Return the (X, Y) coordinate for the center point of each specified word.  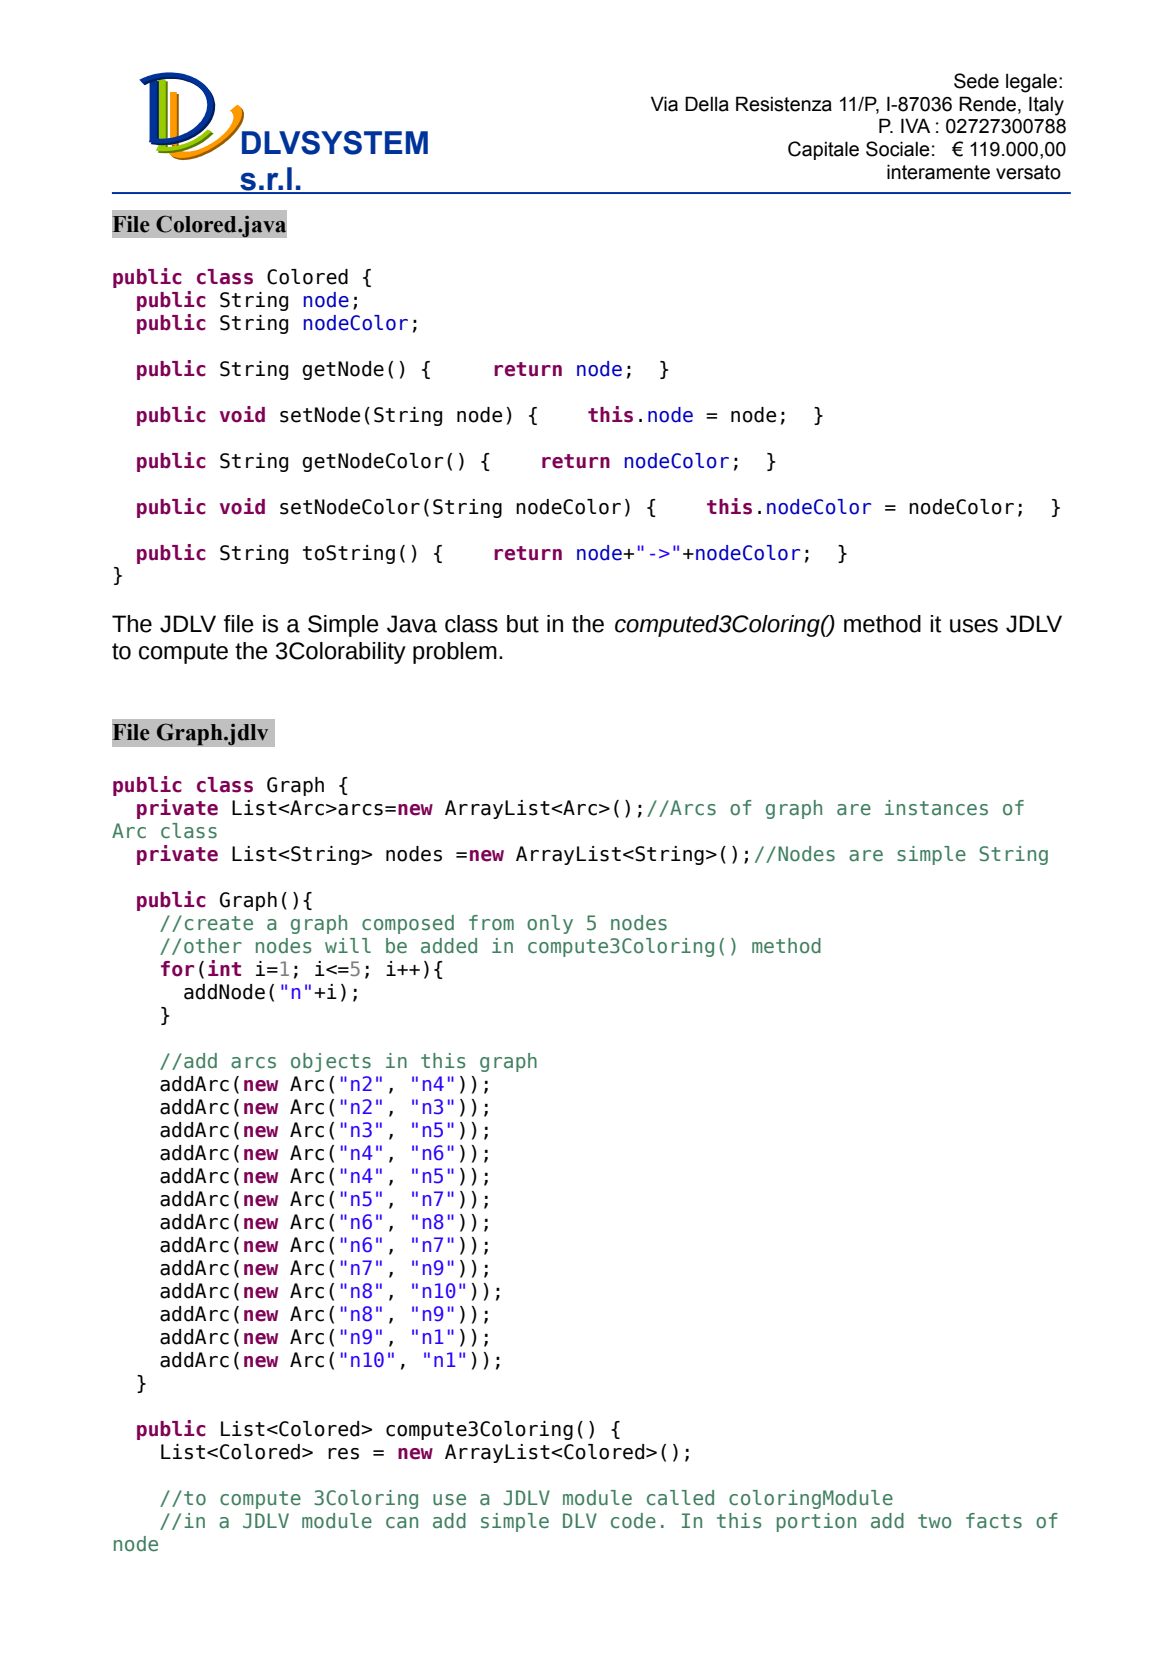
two (934, 1521)
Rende (987, 104)
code (633, 1521)
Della (707, 104)
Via (664, 104)
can (402, 1523)
